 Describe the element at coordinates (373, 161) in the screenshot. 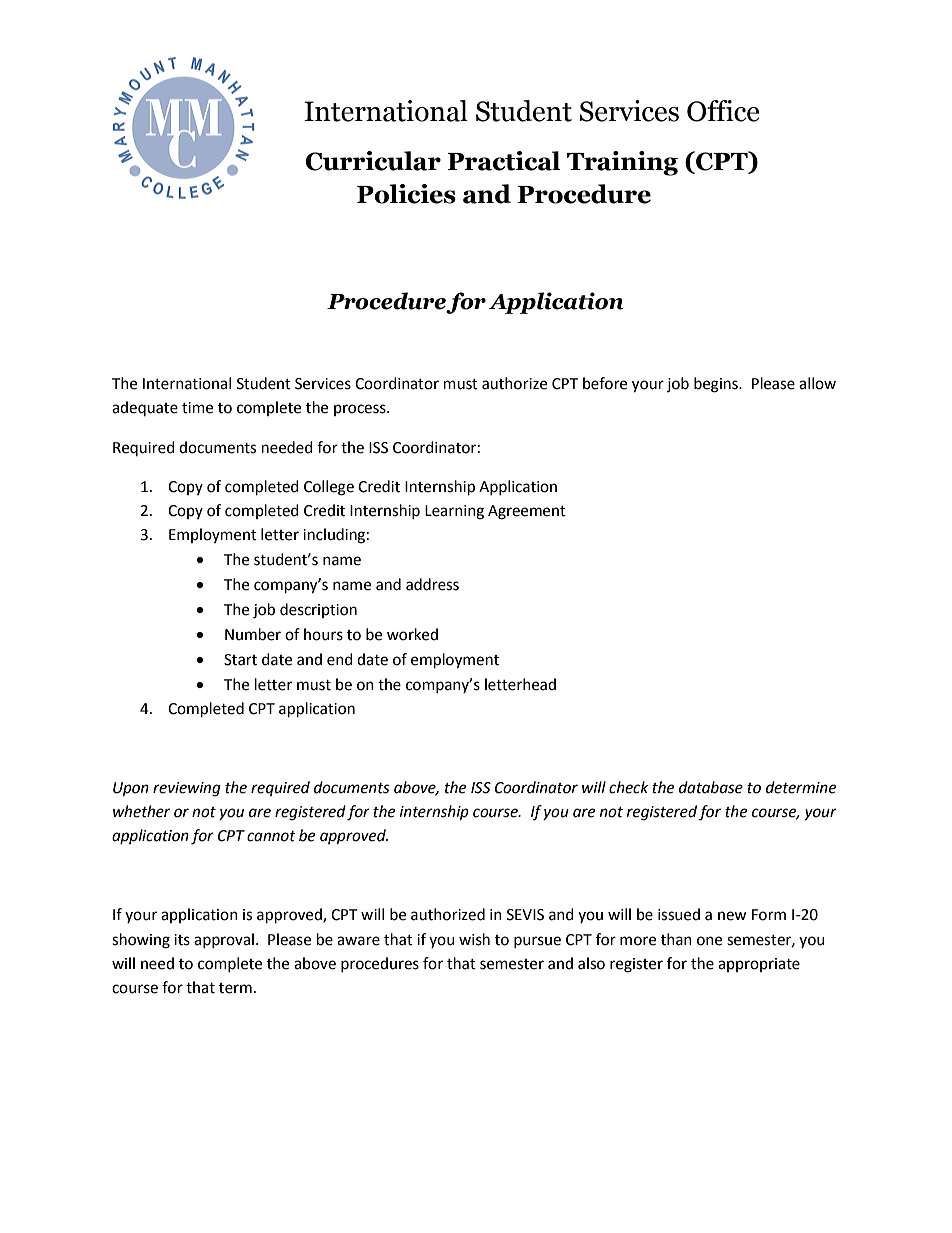

I see `Curricular` at that location.
